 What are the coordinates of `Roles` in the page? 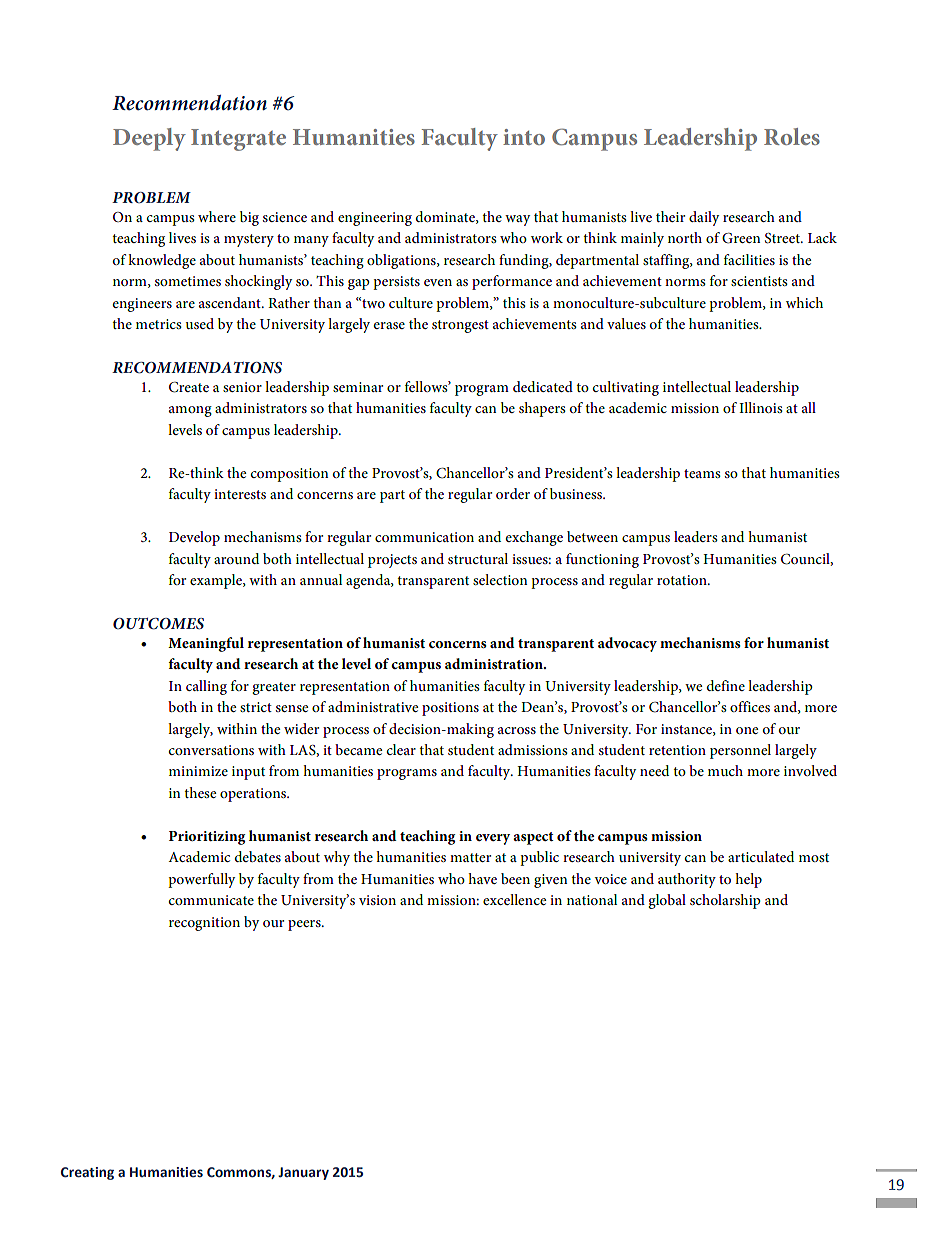 It's located at (792, 136).
